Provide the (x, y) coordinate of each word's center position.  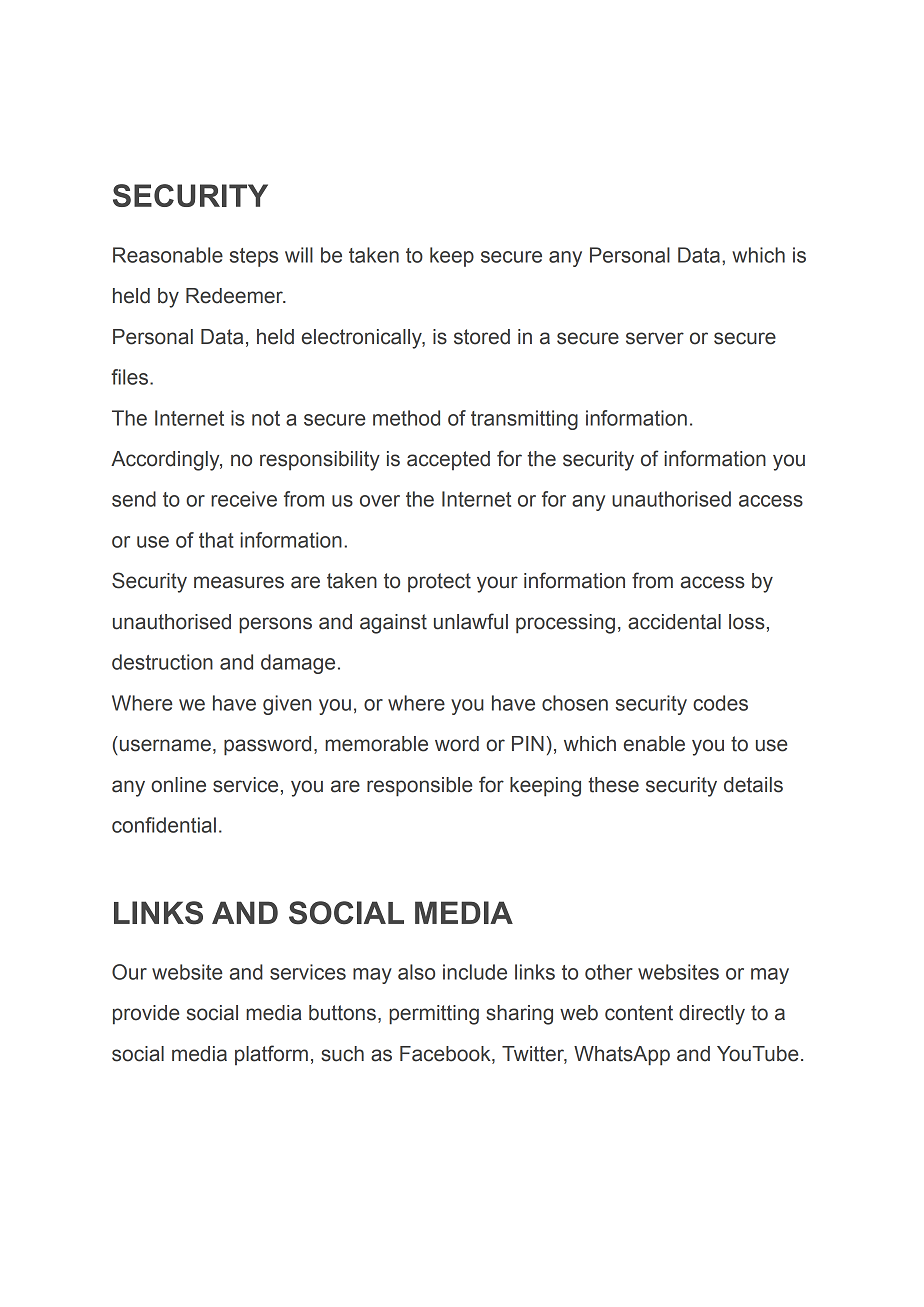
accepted (448, 460)
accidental (674, 622)
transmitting (524, 420)
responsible (419, 787)
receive (244, 499)
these (613, 785)
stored (482, 337)
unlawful (471, 621)
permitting (434, 1015)
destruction (162, 662)
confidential (164, 825)
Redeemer (235, 296)
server (655, 338)
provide (146, 1015)
